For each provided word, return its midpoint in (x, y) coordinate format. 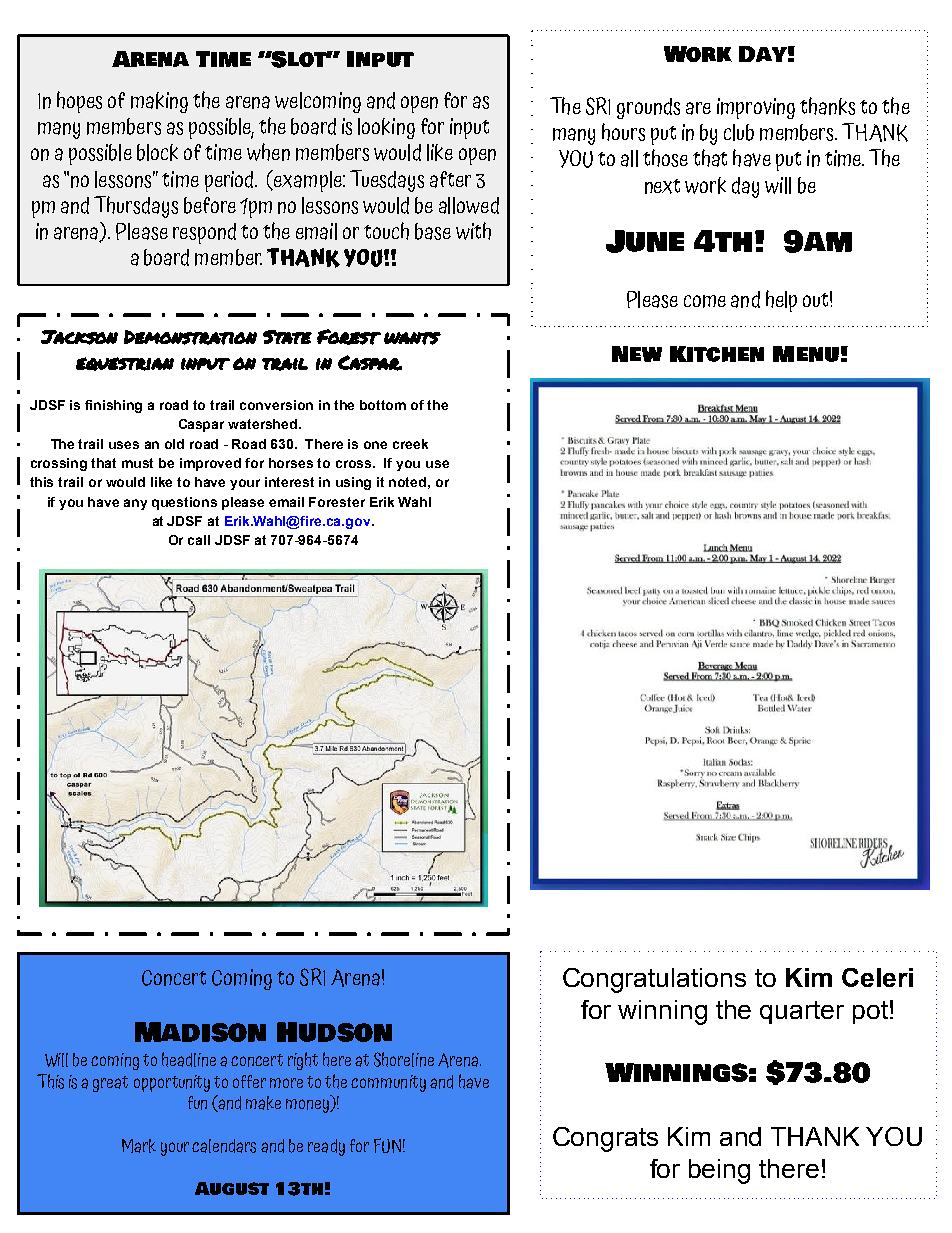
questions (184, 503)
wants (412, 338)
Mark (139, 1146)
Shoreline (404, 1059)
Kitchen (717, 354)
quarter (802, 1012)
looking (386, 128)
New (637, 354)
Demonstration (190, 337)
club (739, 132)
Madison (200, 1032)
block (157, 152)
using (353, 483)
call (199, 540)
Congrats (605, 1139)
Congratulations (654, 980)
